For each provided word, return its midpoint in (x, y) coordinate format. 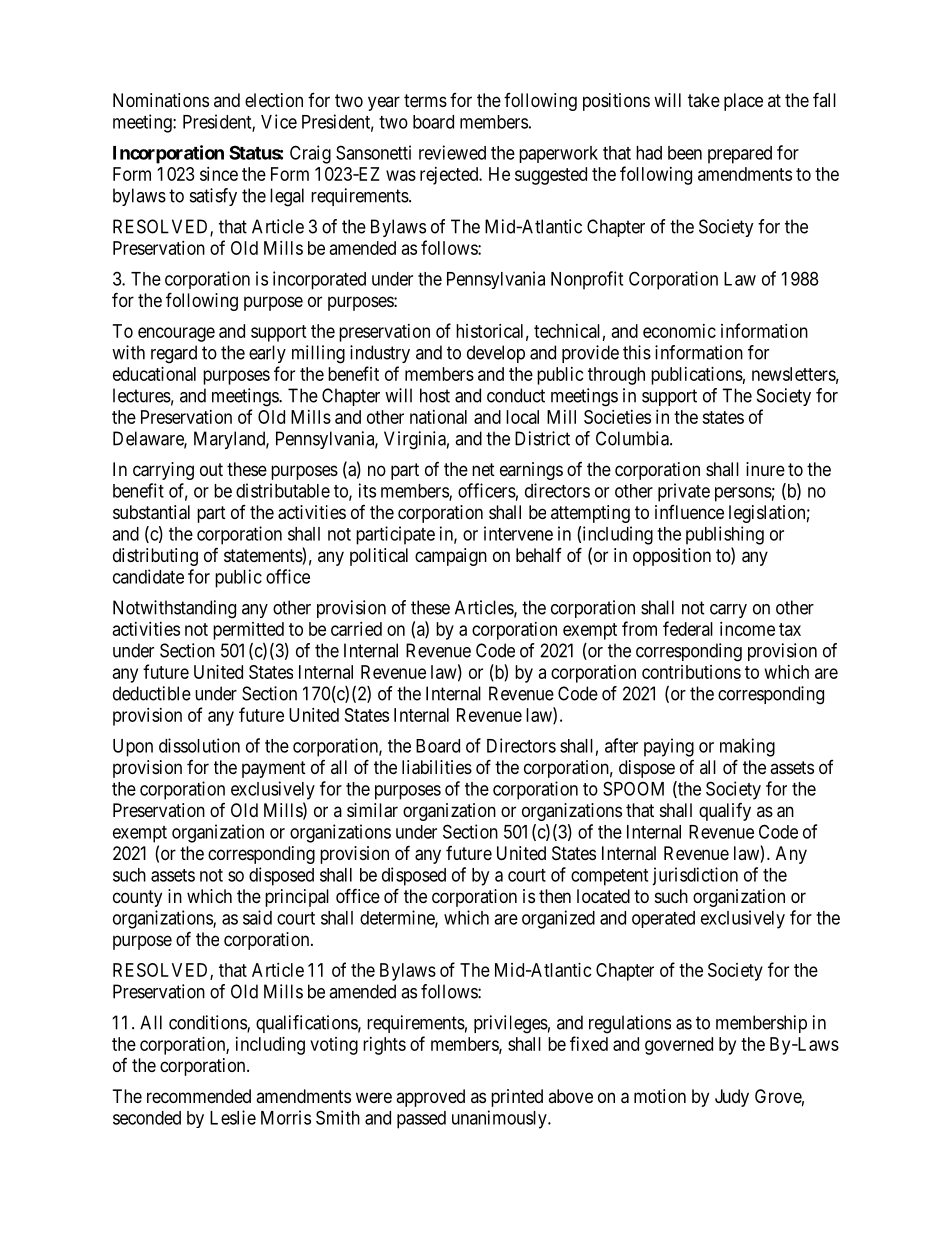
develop (496, 354)
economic (679, 331)
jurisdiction (695, 876)
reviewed (452, 152)
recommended (199, 1096)
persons (743, 494)
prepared (740, 155)
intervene (518, 533)
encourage (176, 334)
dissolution (199, 745)
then (555, 896)
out (211, 469)
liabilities (437, 767)
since (219, 174)
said (257, 917)
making (747, 747)
